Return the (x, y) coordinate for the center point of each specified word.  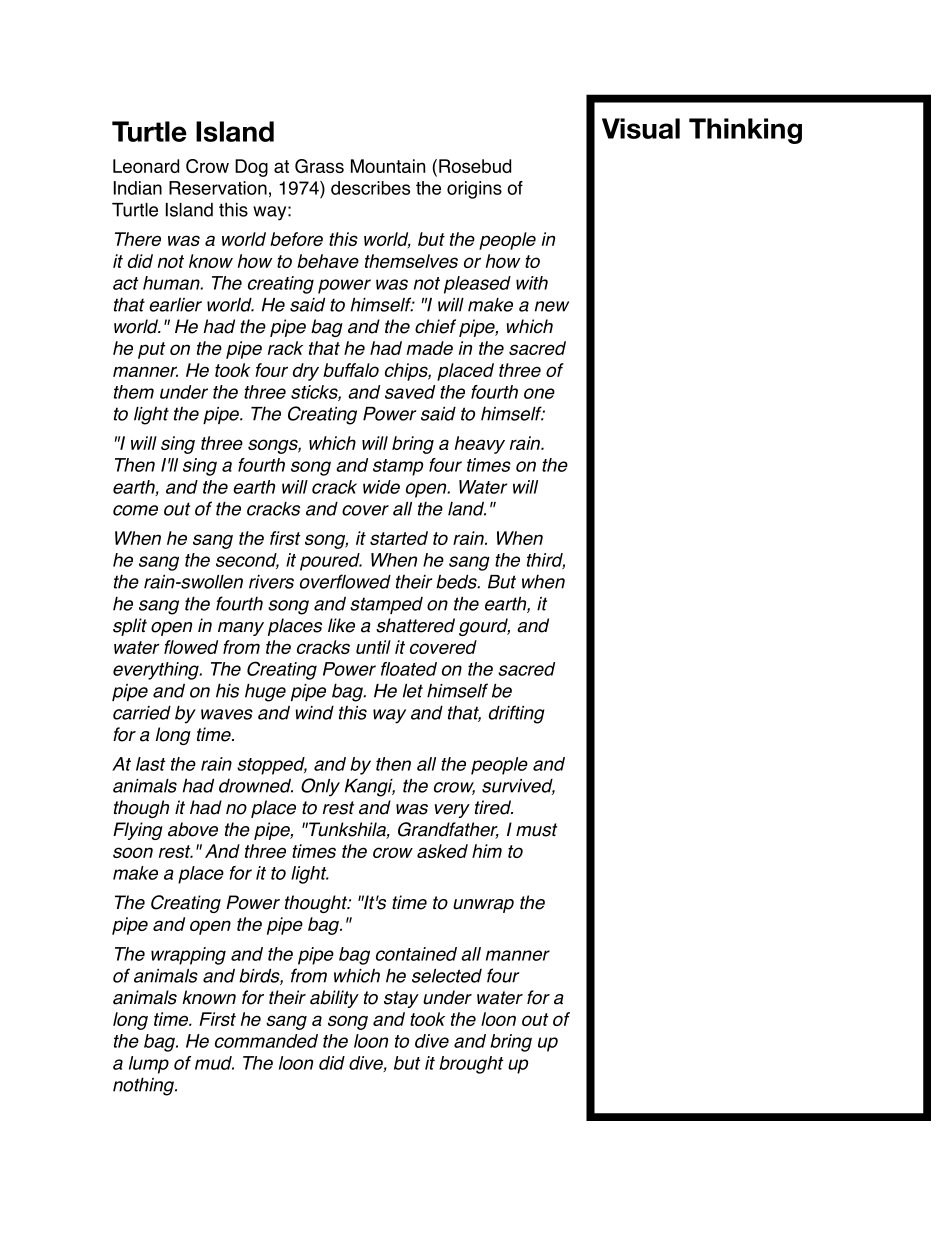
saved (410, 392)
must (536, 830)
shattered (415, 625)
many (241, 629)
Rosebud (475, 166)
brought (471, 1065)
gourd (484, 627)
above (193, 829)
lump (149, 1065)
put (152, 350)
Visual (641, 128)
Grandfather (448, 830)
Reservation (218, 188)
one (539, 393)
